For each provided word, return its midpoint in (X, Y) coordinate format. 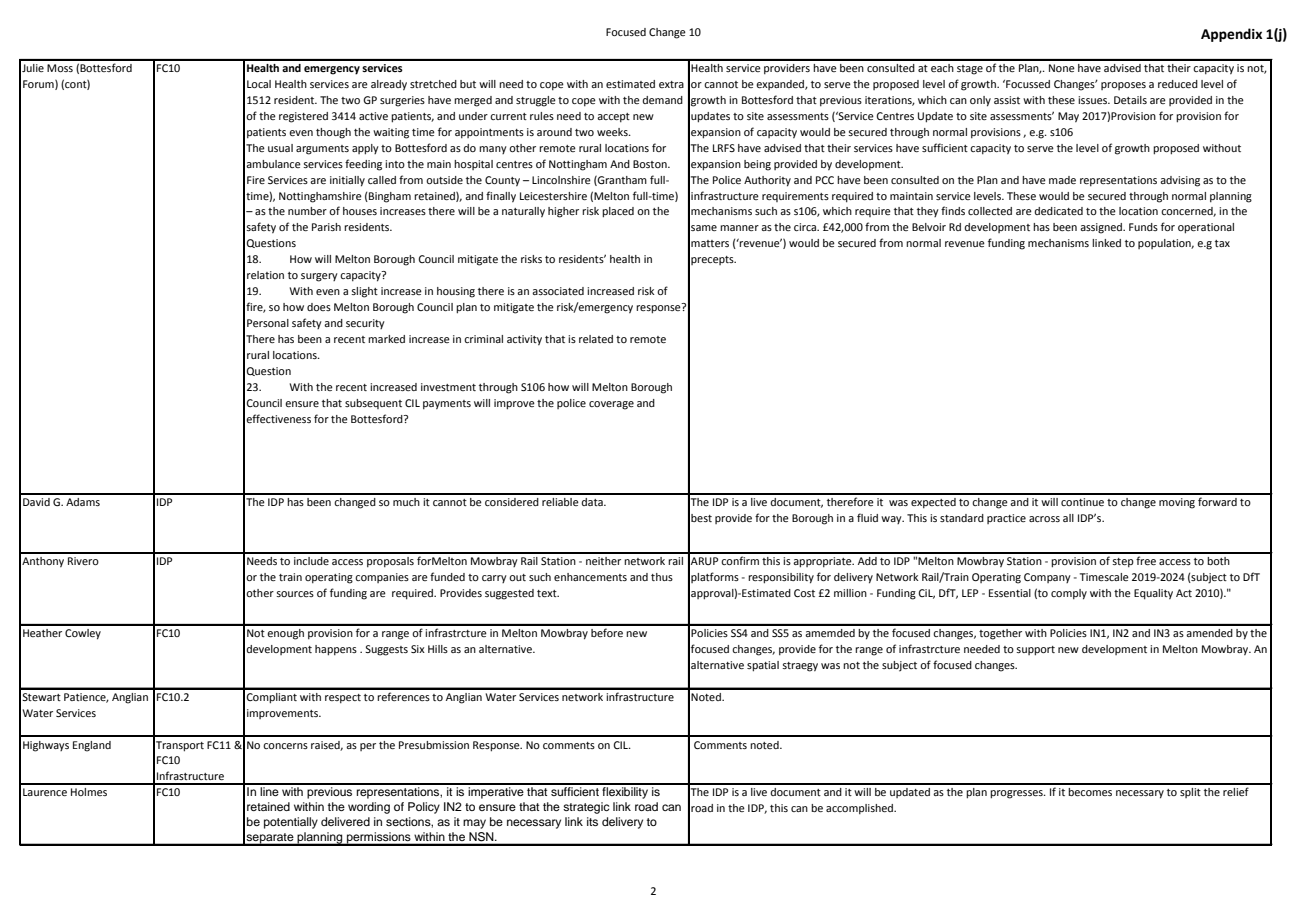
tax (1222, 243)
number (307, 211)
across (1044, 519)
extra (671, 84)
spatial (763, 666)
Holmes (89, 792)
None (1062, 68)
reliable (560, 502)
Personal (268, 323)
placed (618, 212)
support (1035, 651)
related (596, 339)
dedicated (1058, 211)
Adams (83, 502)
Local (259, 84)
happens (336, 650)
